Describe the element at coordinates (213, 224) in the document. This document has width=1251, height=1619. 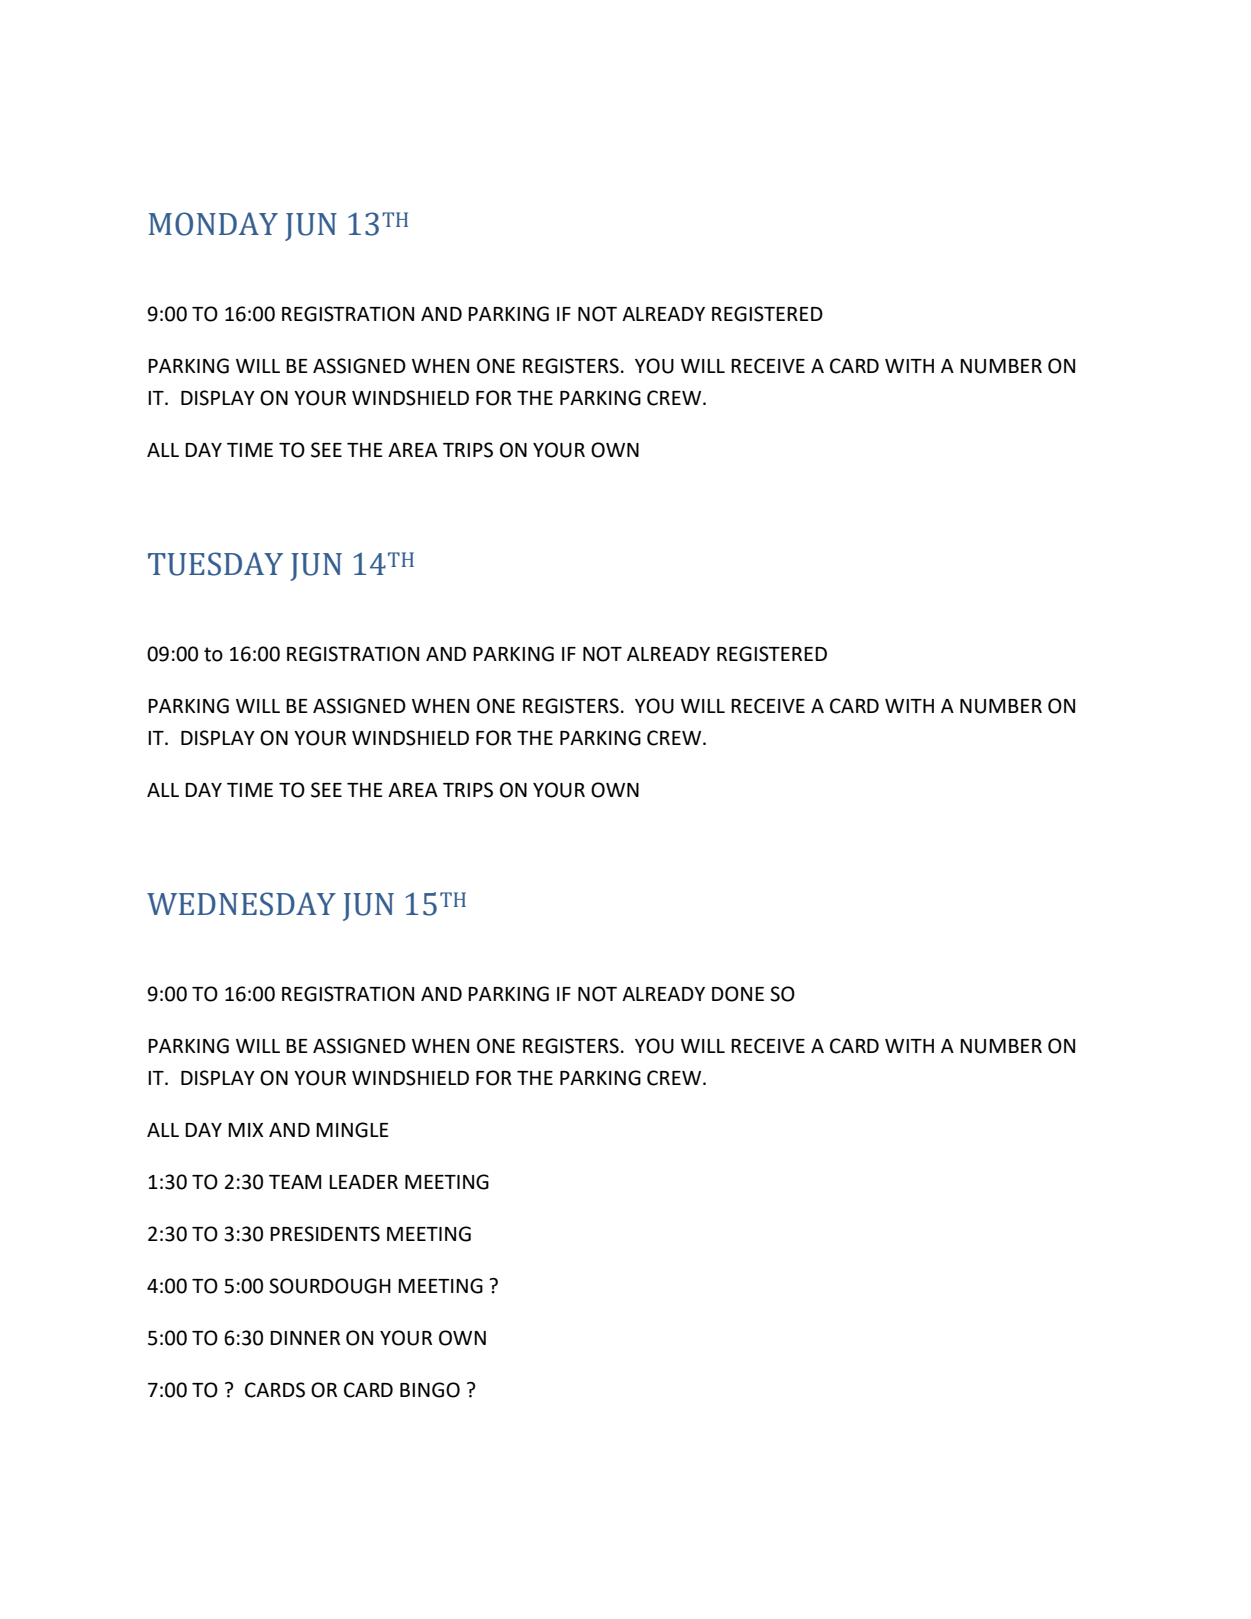
I see `MONDAY` at that location.
